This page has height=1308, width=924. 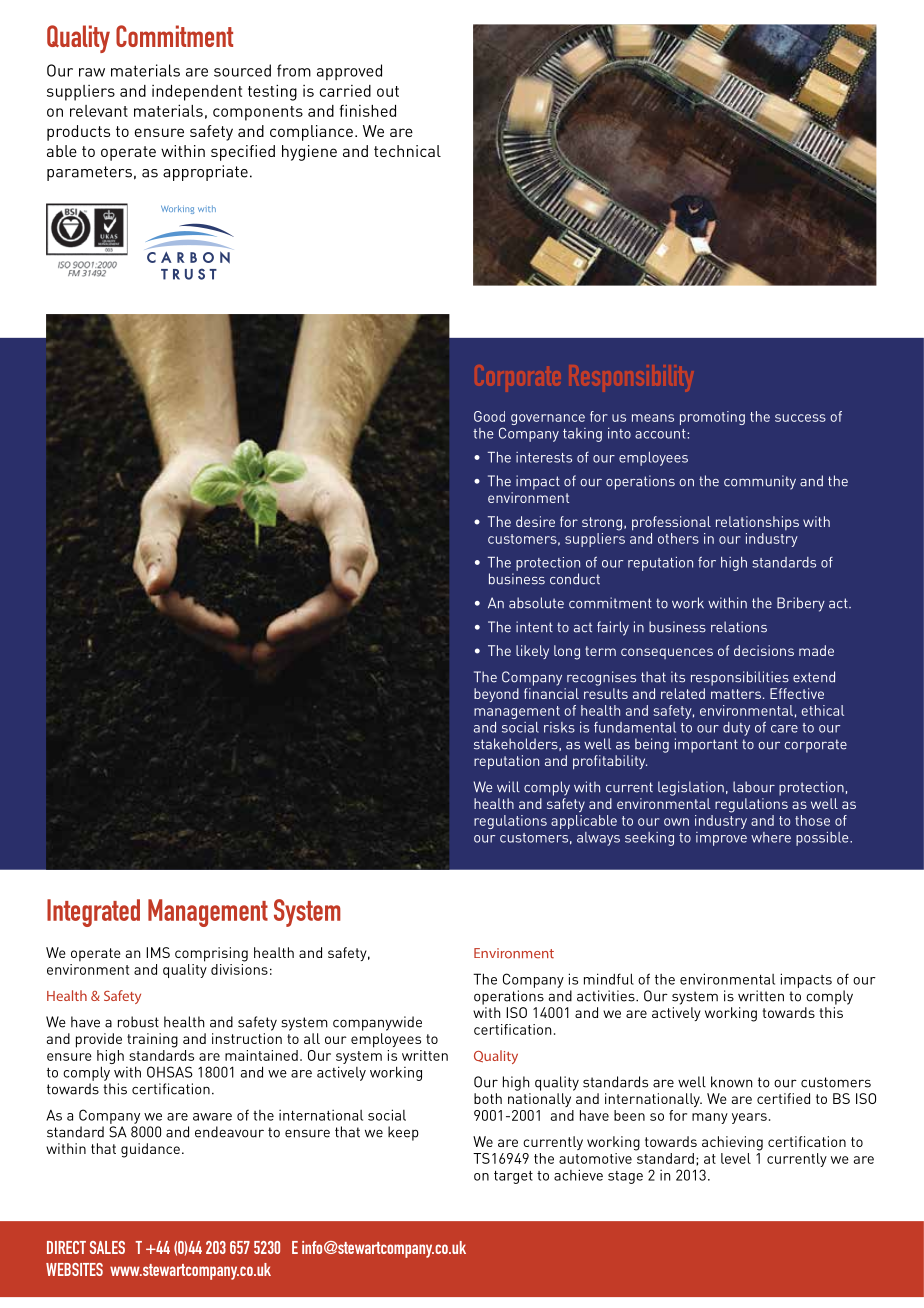 What do you see at coordinates (407, 151) in the page?
I see `technical` at bounding box center [407, 151].
